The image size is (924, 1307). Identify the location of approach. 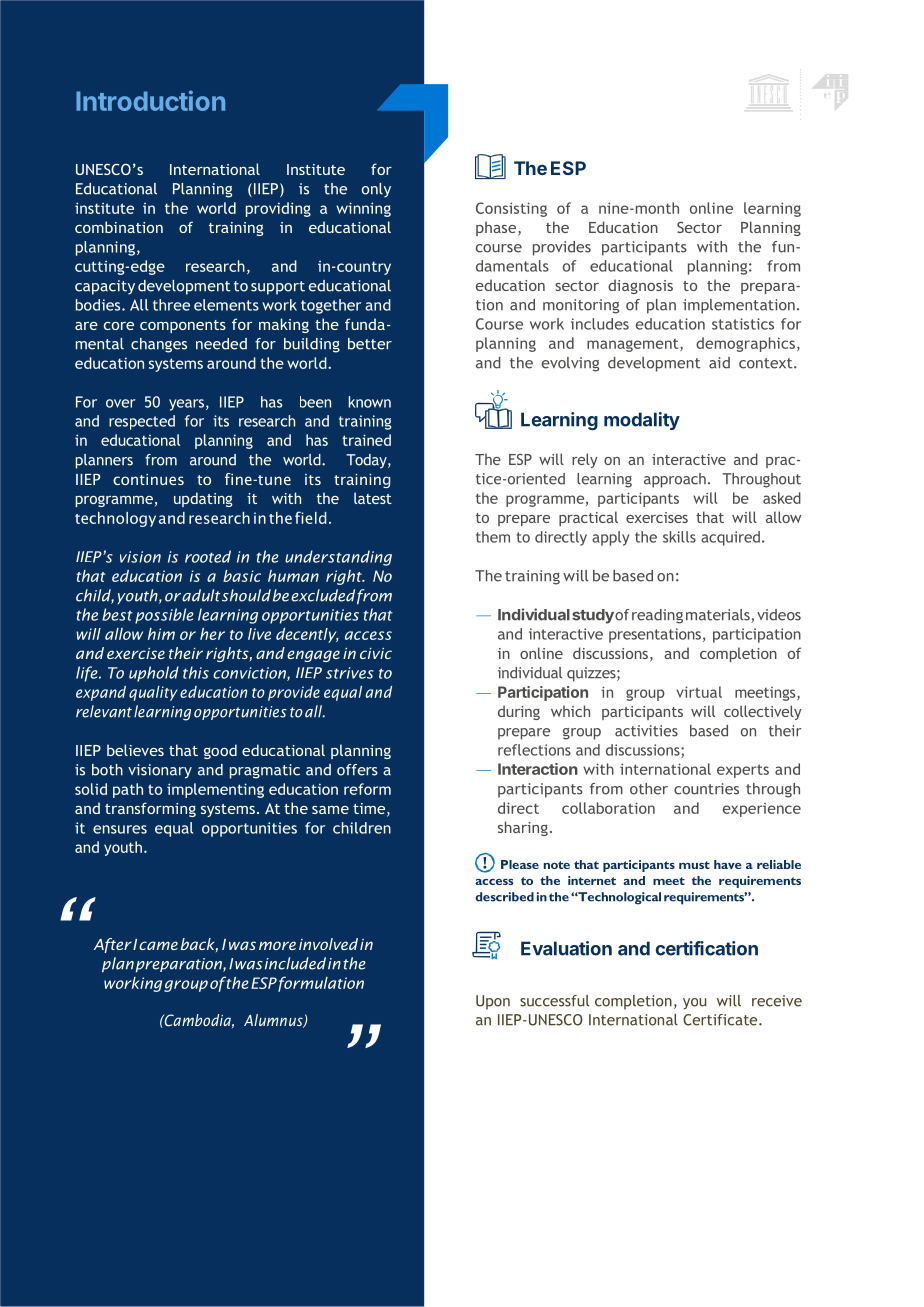
(675, 480).
